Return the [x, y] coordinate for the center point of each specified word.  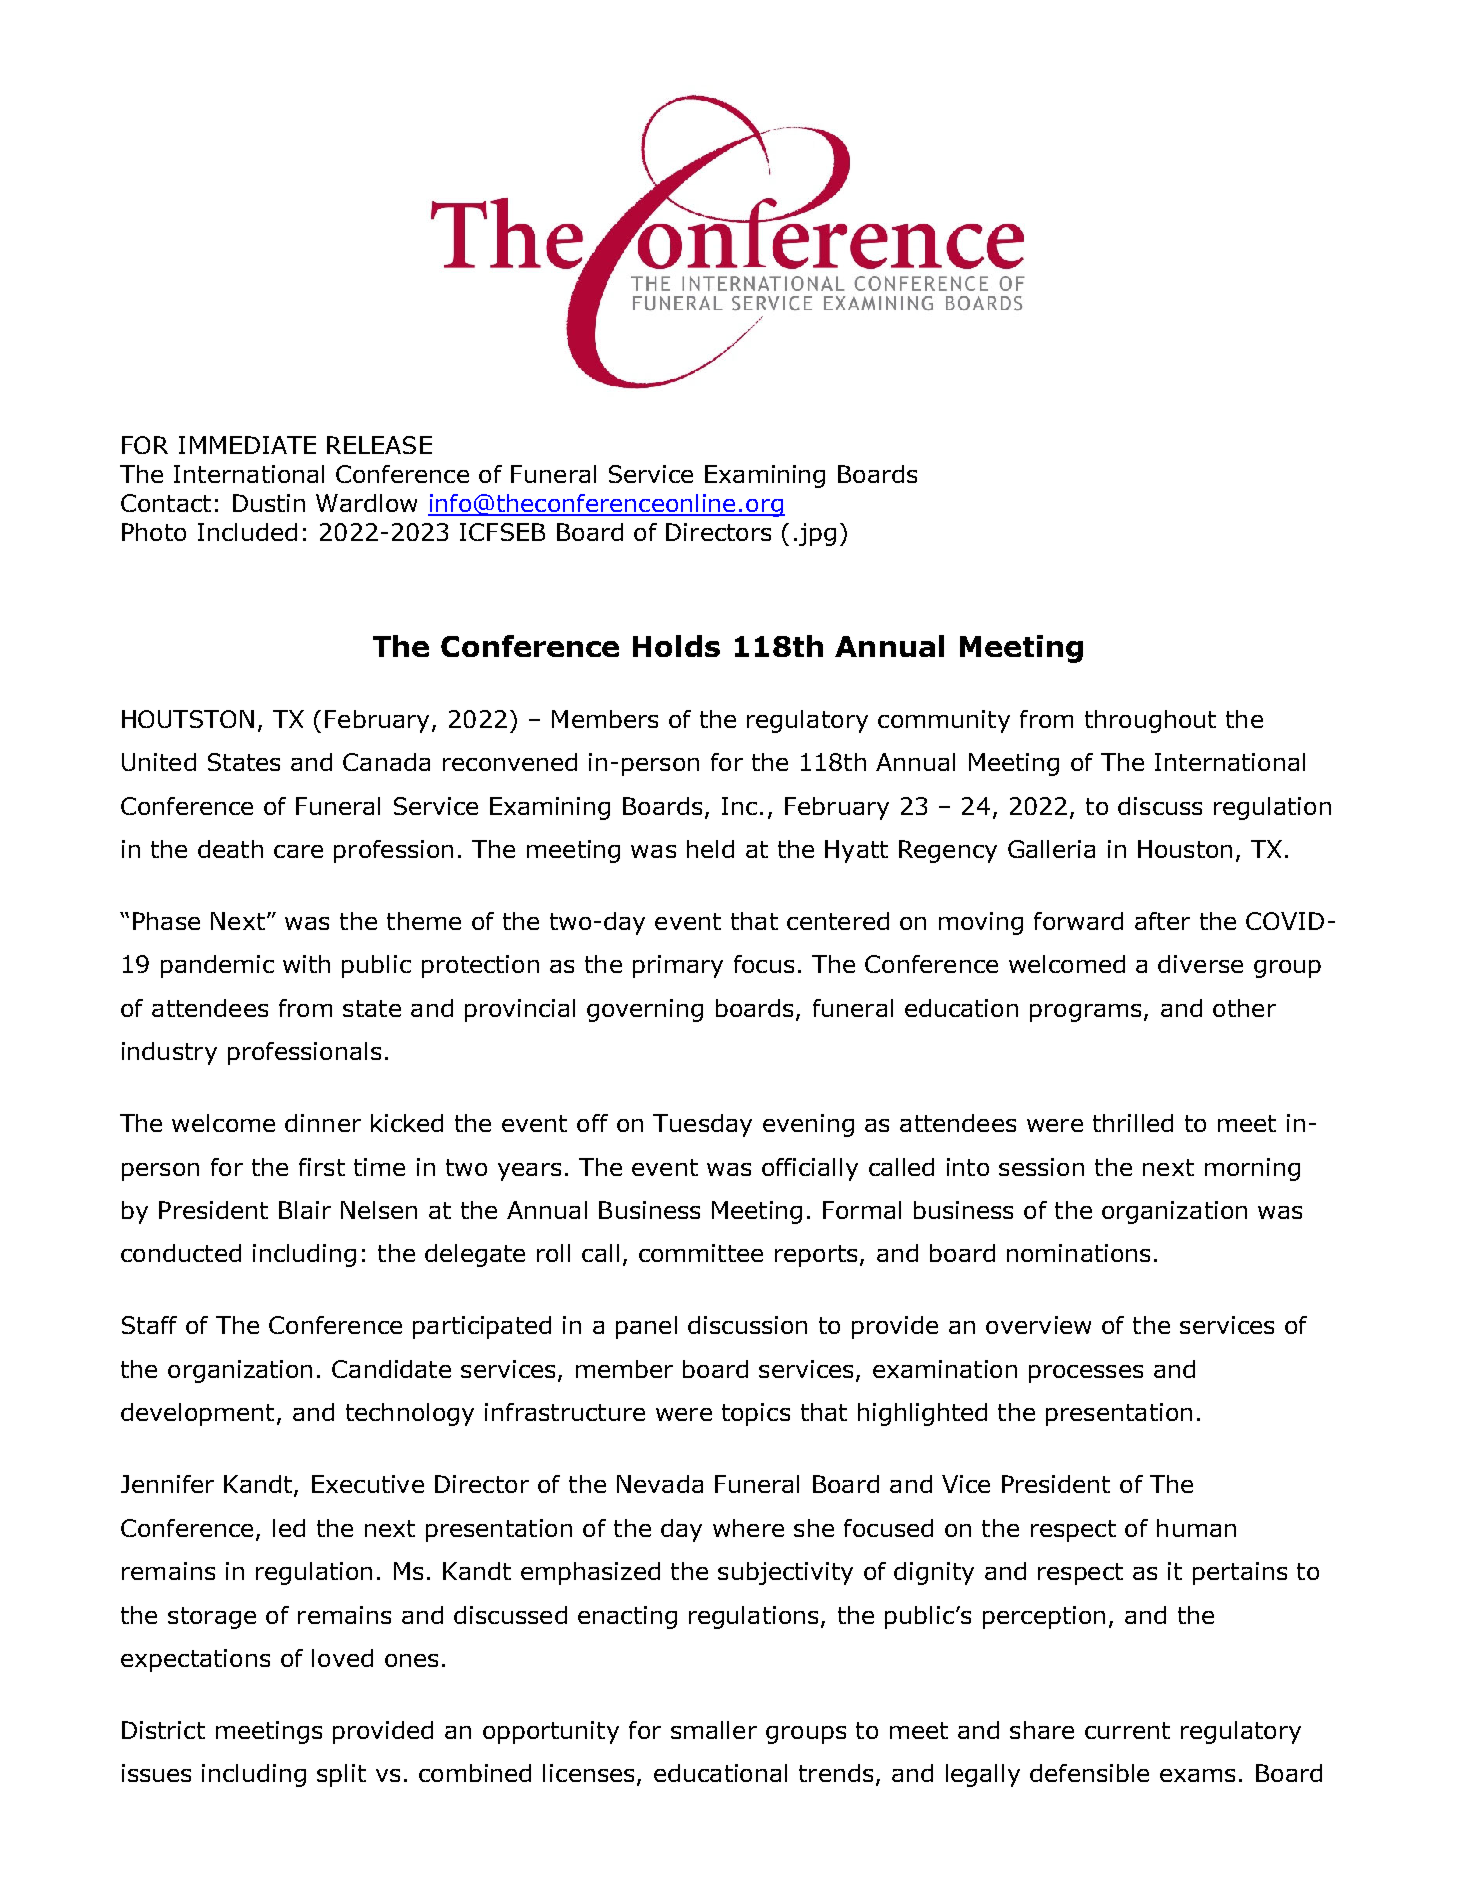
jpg [817, 534]
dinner [323, 1123]
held [710, 849]
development [197, 1414]
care [298, 851]
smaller [714, 1730]
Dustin [269, 503]
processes [1086, 1374]
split [341, 1775]
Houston [1185, 849]
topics [756, 1414]
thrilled [1133, 1123]
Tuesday [702, 1125]
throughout [1150, 721]
